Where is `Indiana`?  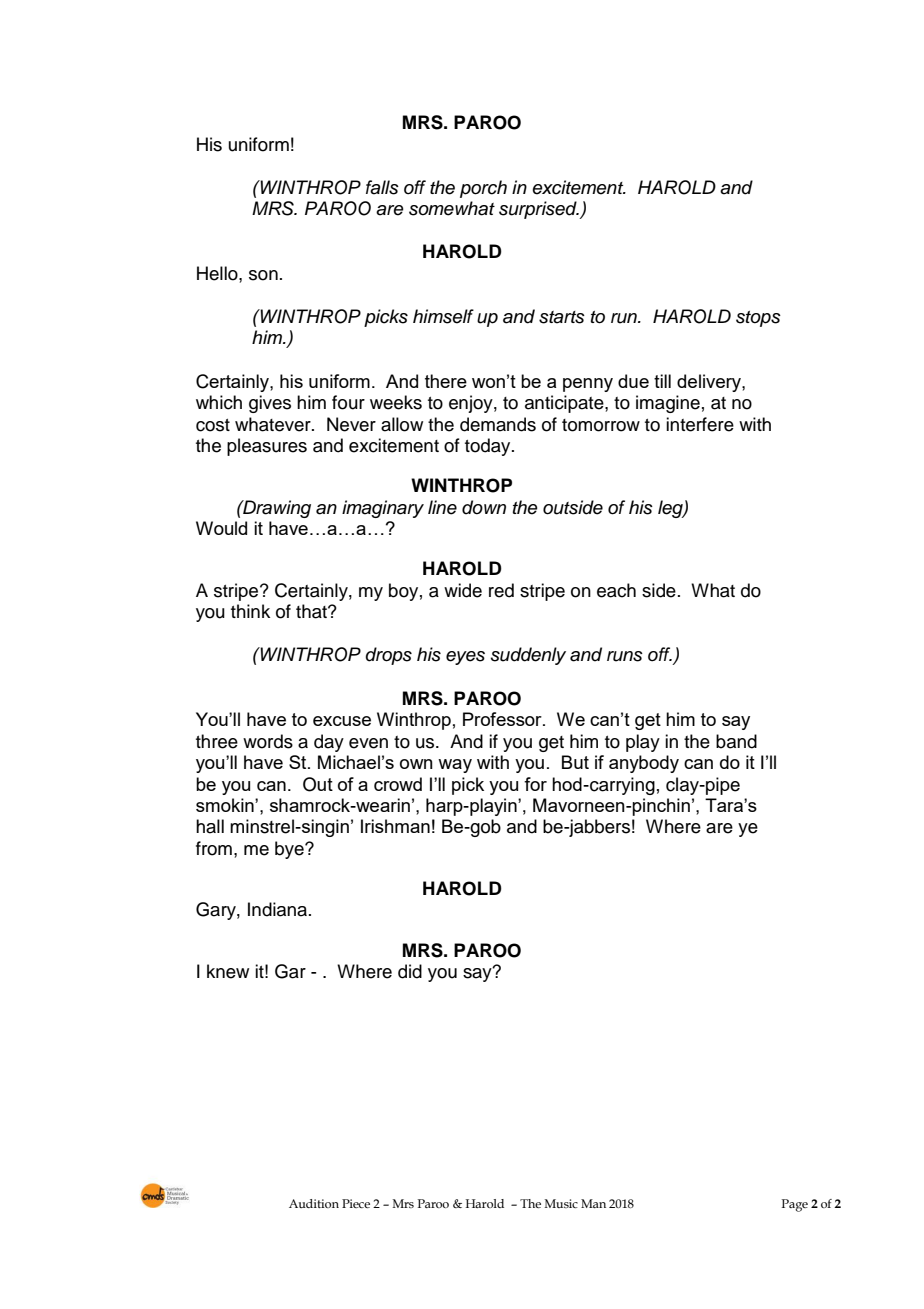 Indiana is located at coordinates (279, 909).
